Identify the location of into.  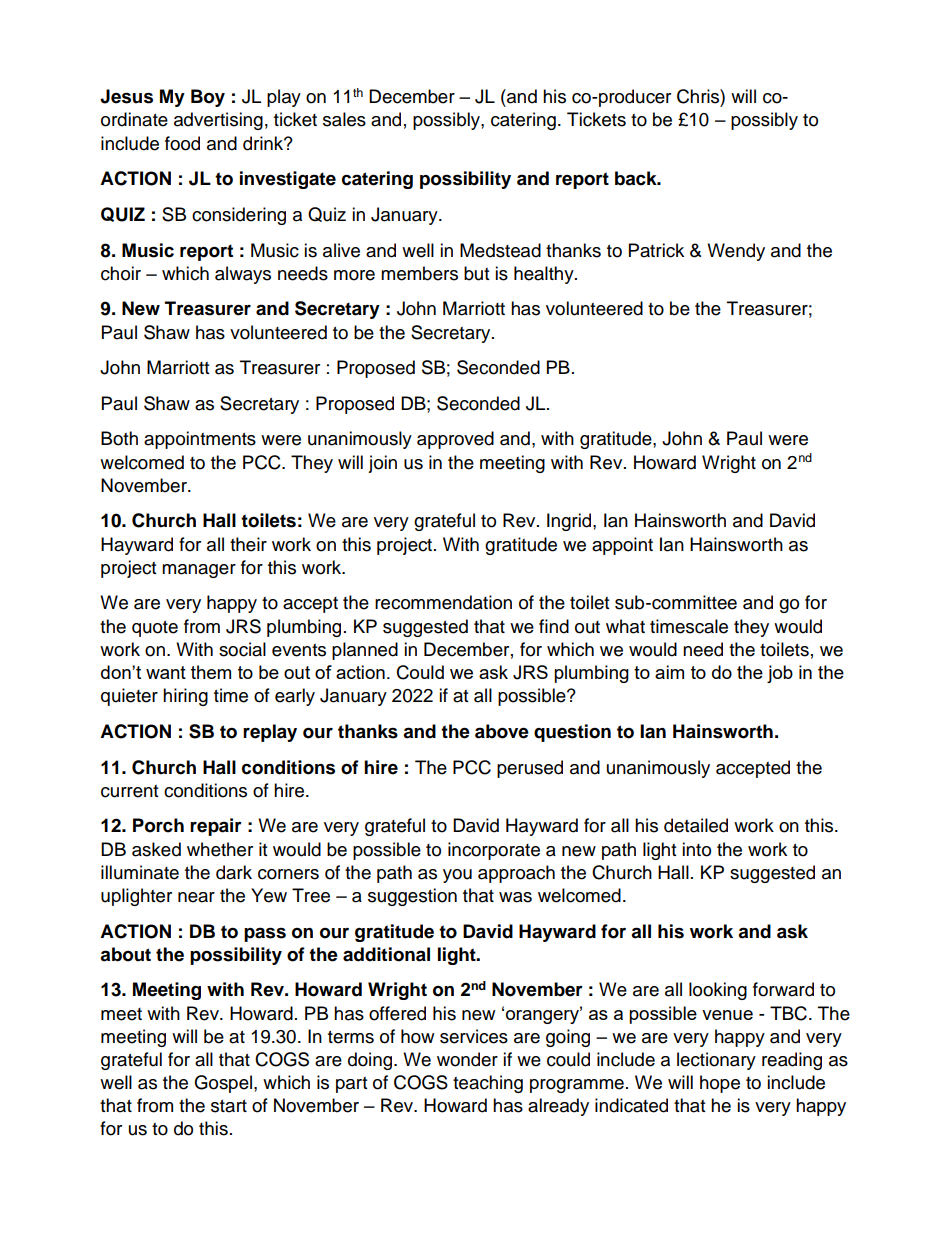
(696, 849).
